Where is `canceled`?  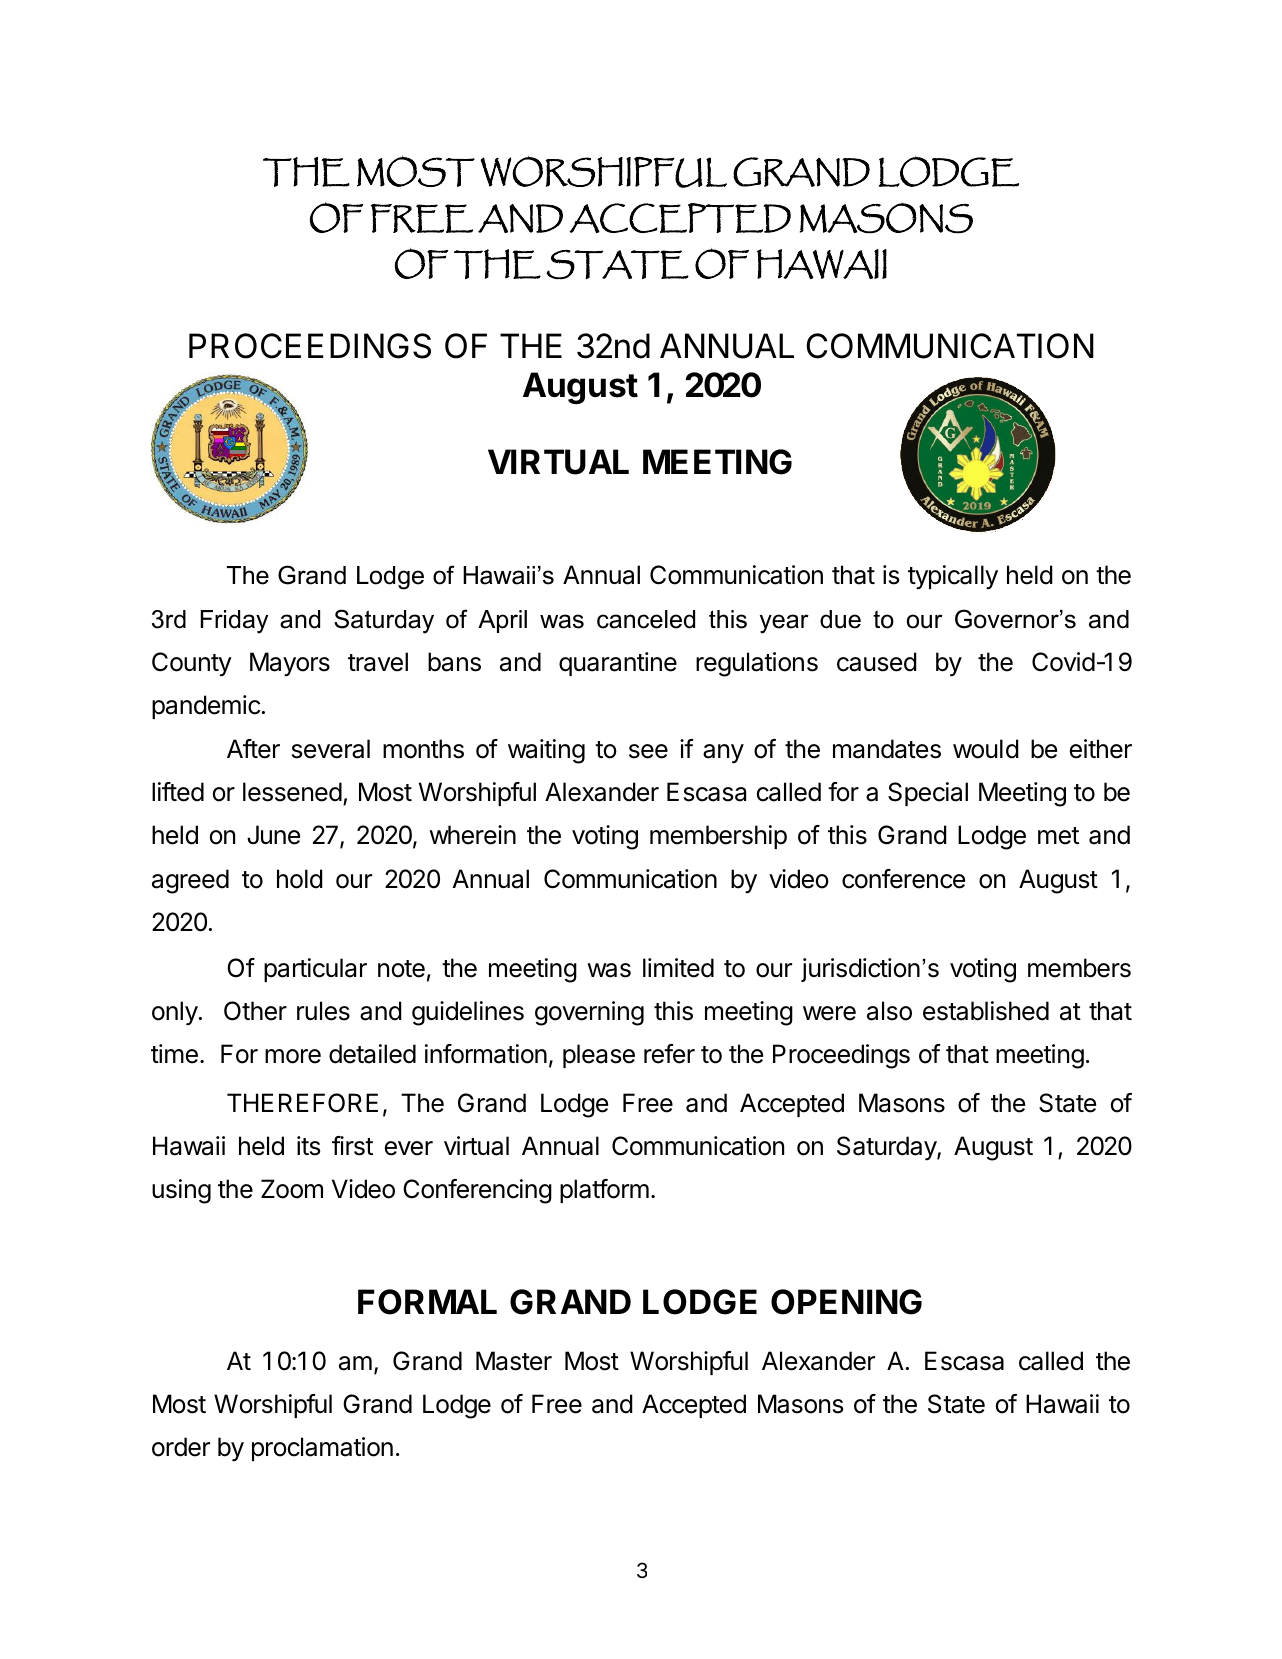
canceled is located at coordinates (646, 619).
